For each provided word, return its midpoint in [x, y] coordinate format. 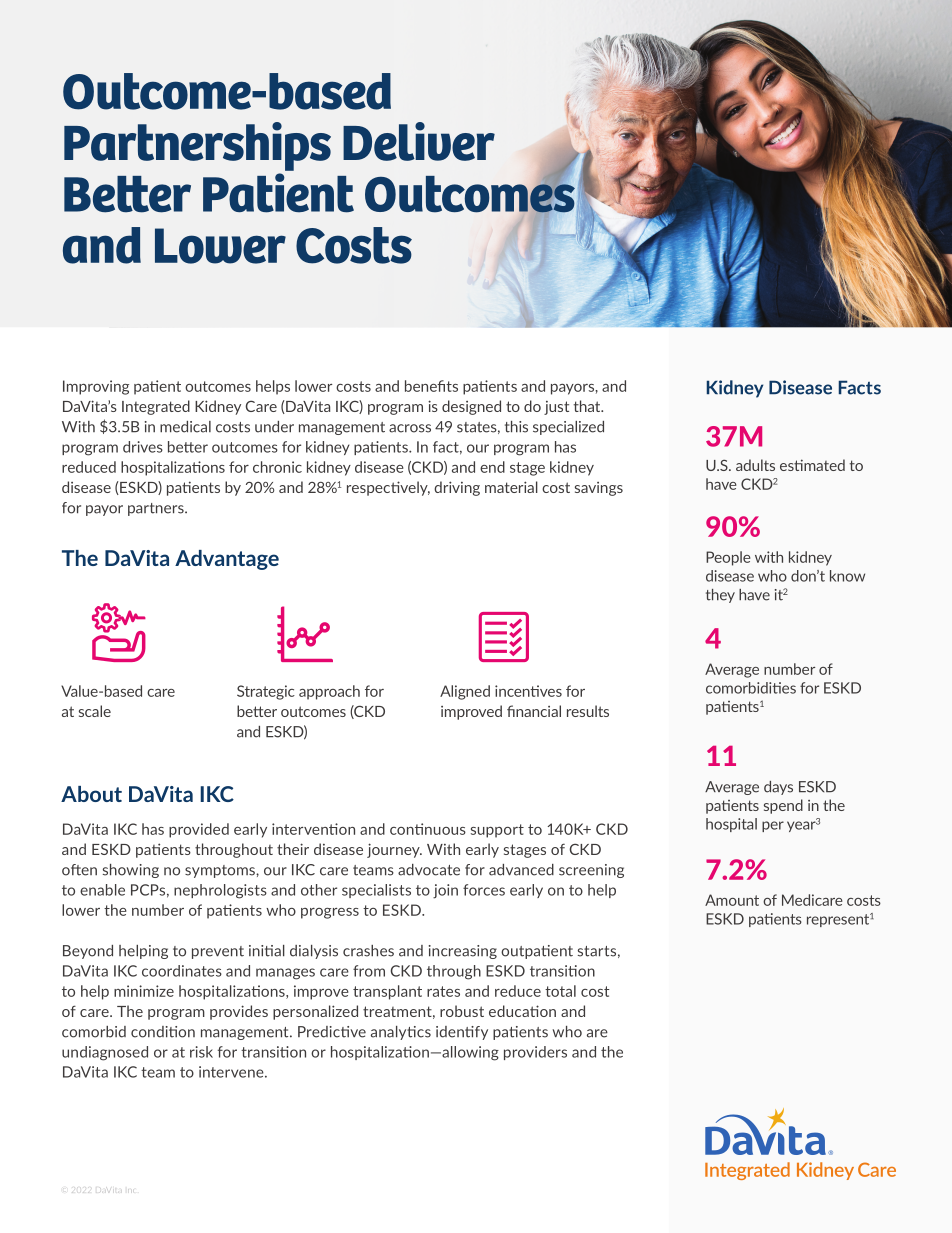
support [497, 831]
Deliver [419, 141]
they [720, 596]
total [560, 991]
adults [755, 465]
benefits [431, 386]
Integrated [156, 407]
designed [471, 407]
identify [462, 1033]
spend [783, 806]
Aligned [465, 692]
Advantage [227, 560]
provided [199, 830]
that [588, 406]
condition [163, 1032]
